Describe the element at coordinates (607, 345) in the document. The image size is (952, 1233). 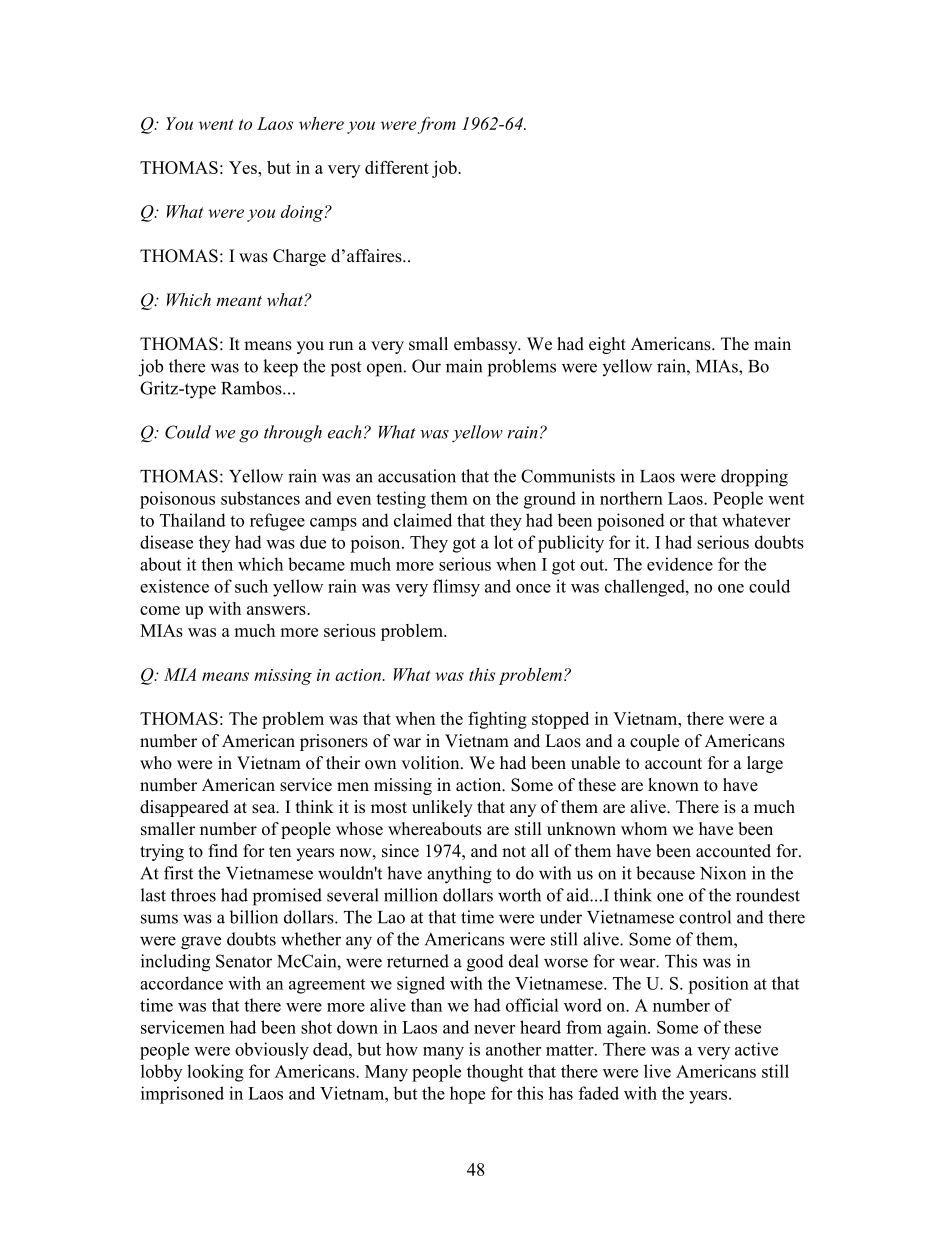
I see `eight` at that location.
